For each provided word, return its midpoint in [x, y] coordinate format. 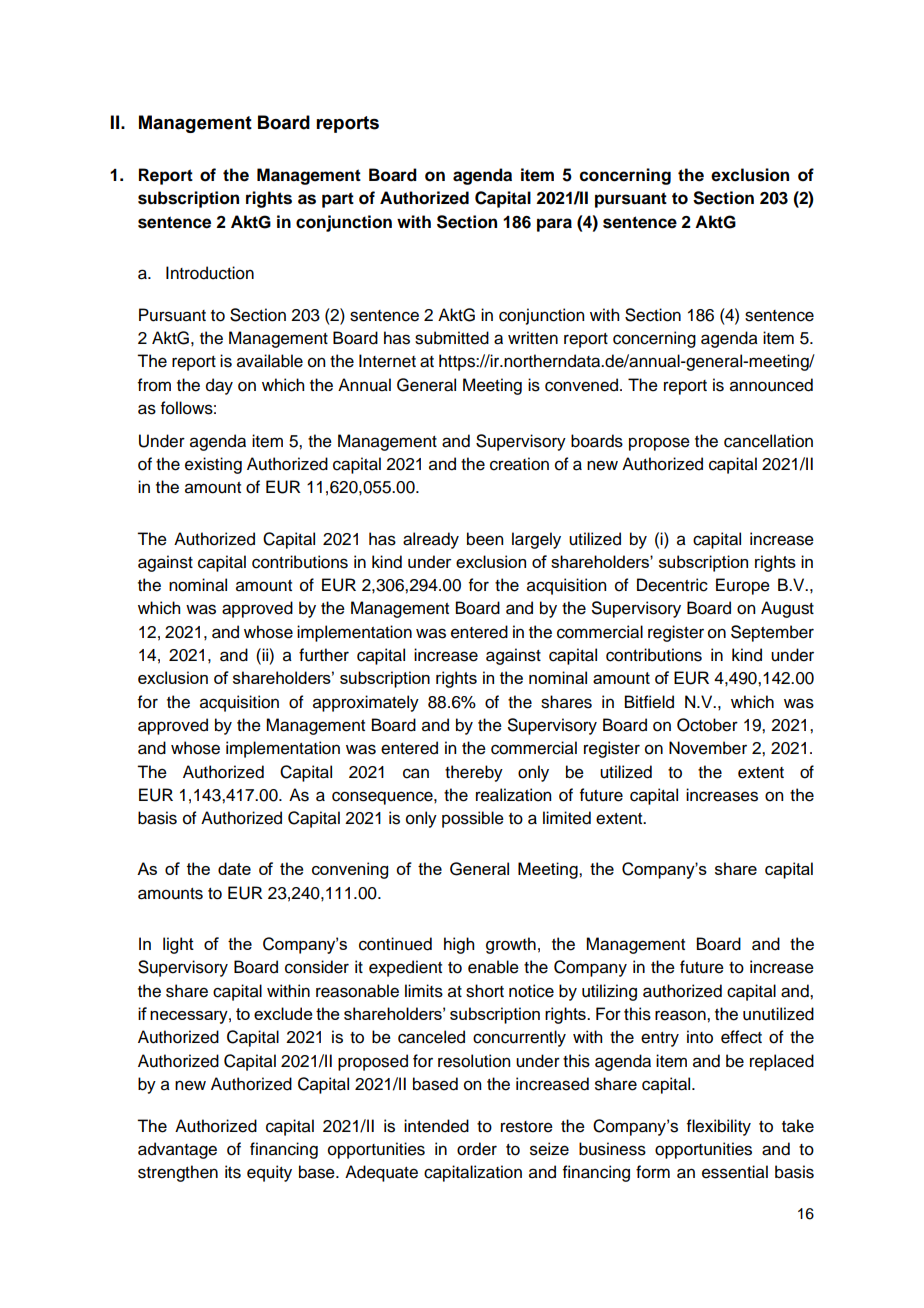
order [477, 1149]
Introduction [210, 273]
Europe [743, 586]
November [708, 748]
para [554, 225]
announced [771, 385]
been [485, 539]
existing [213, 465]
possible [473, 819]
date [234, 868]
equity [269, 1173]
